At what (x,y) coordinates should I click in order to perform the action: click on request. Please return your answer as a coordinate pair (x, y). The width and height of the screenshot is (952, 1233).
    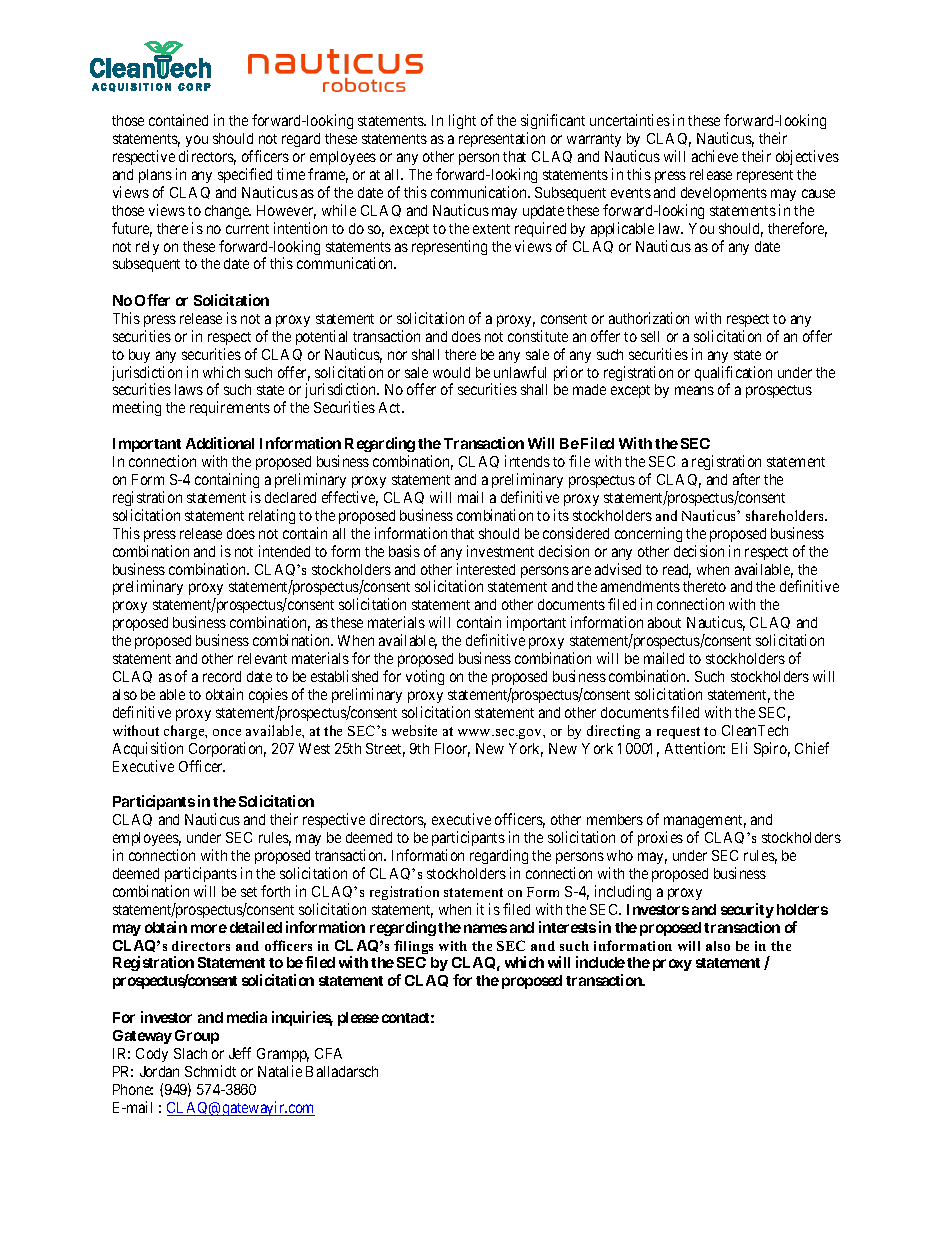
    Looking at the image, I should click on (678, 733).
